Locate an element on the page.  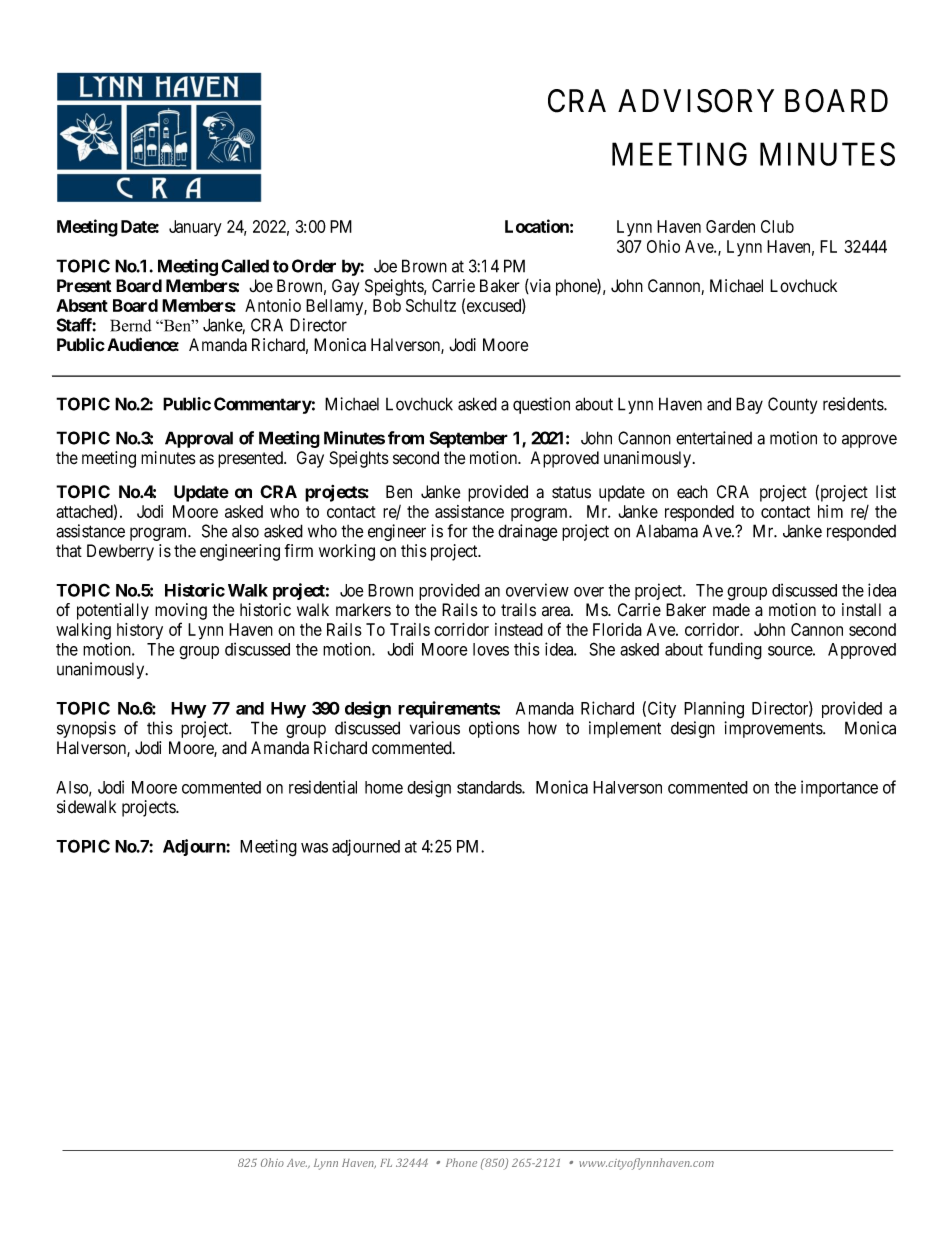
via is located at coordinates (539, 286).
